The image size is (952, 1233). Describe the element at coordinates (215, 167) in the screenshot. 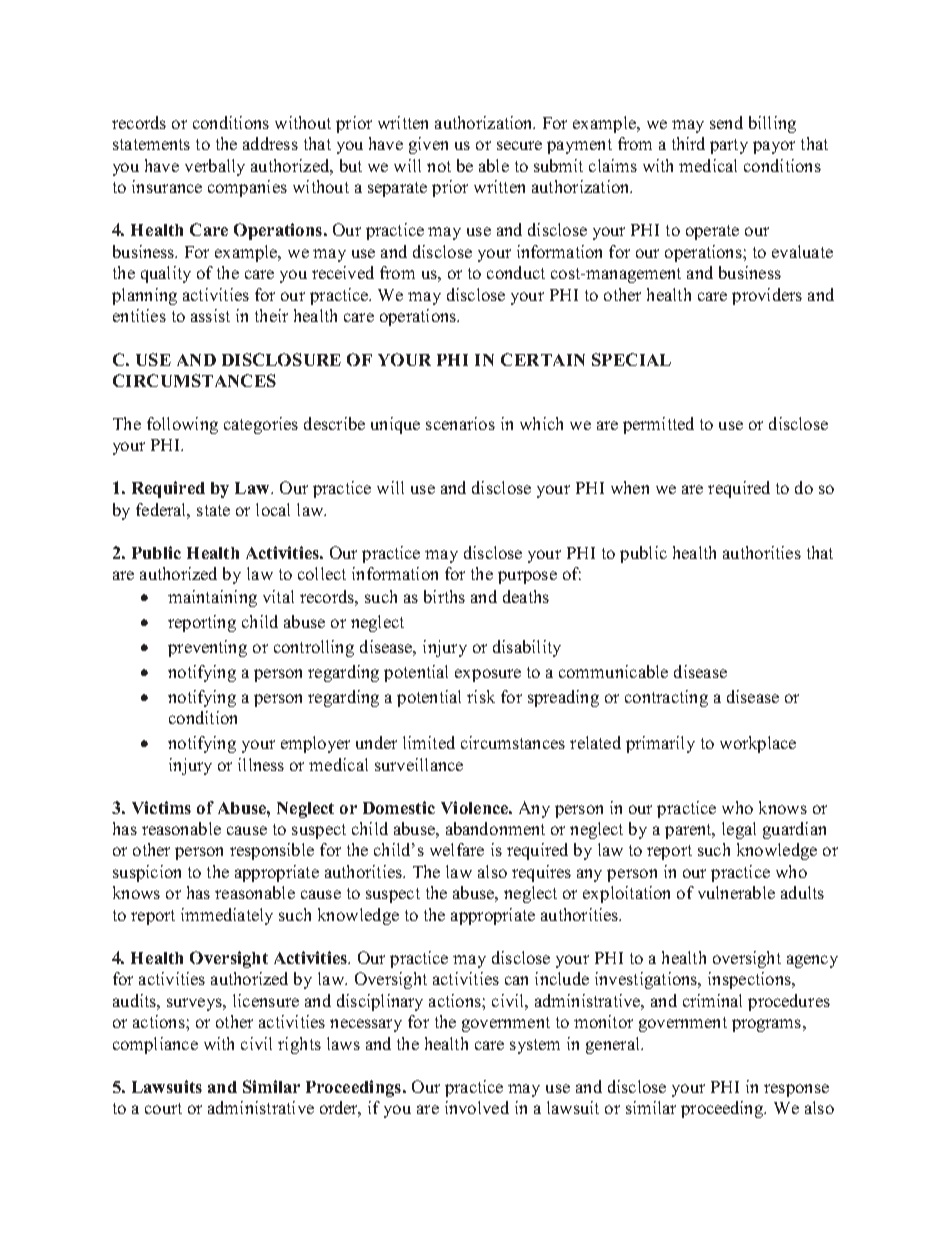

I see `verbally` at that location.
